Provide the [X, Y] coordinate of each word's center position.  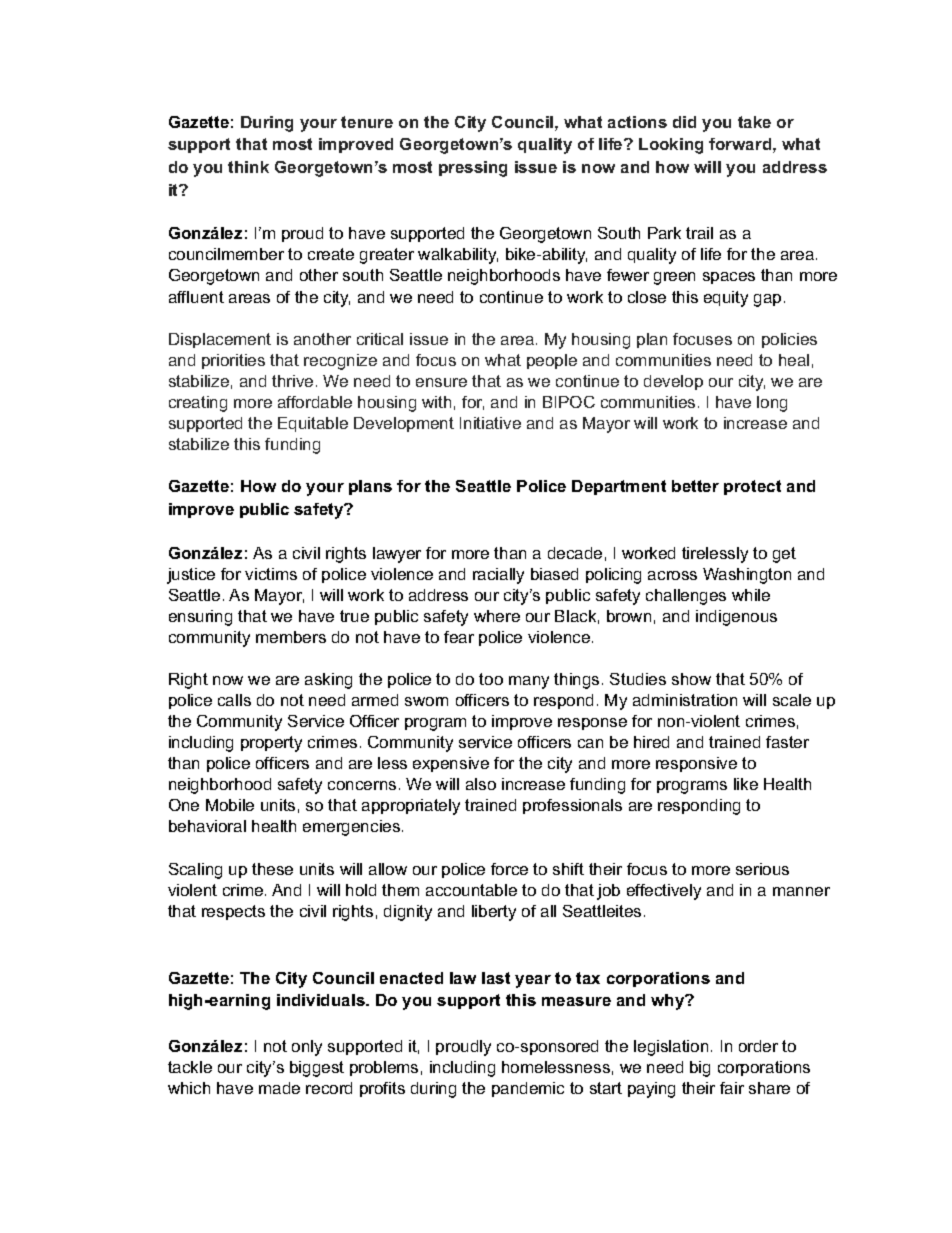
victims [271, 574]
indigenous [736, 618]
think [248, 167]
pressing [473, 169]
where [497, 616]
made [279, 1088]
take [754, 122]
